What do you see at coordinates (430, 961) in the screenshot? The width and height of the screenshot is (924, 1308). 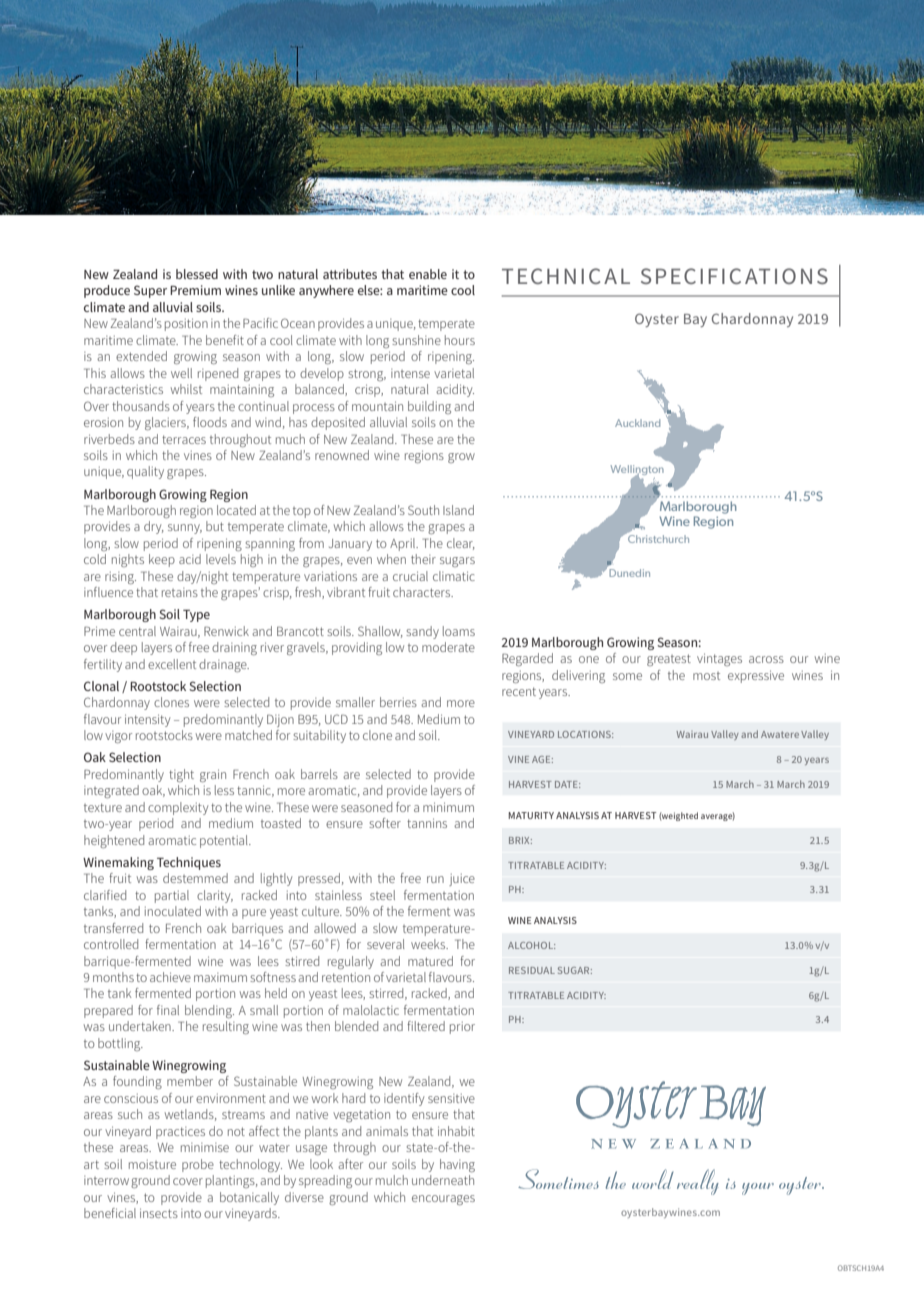 I see `matured` at bounding box center [430, 961].
